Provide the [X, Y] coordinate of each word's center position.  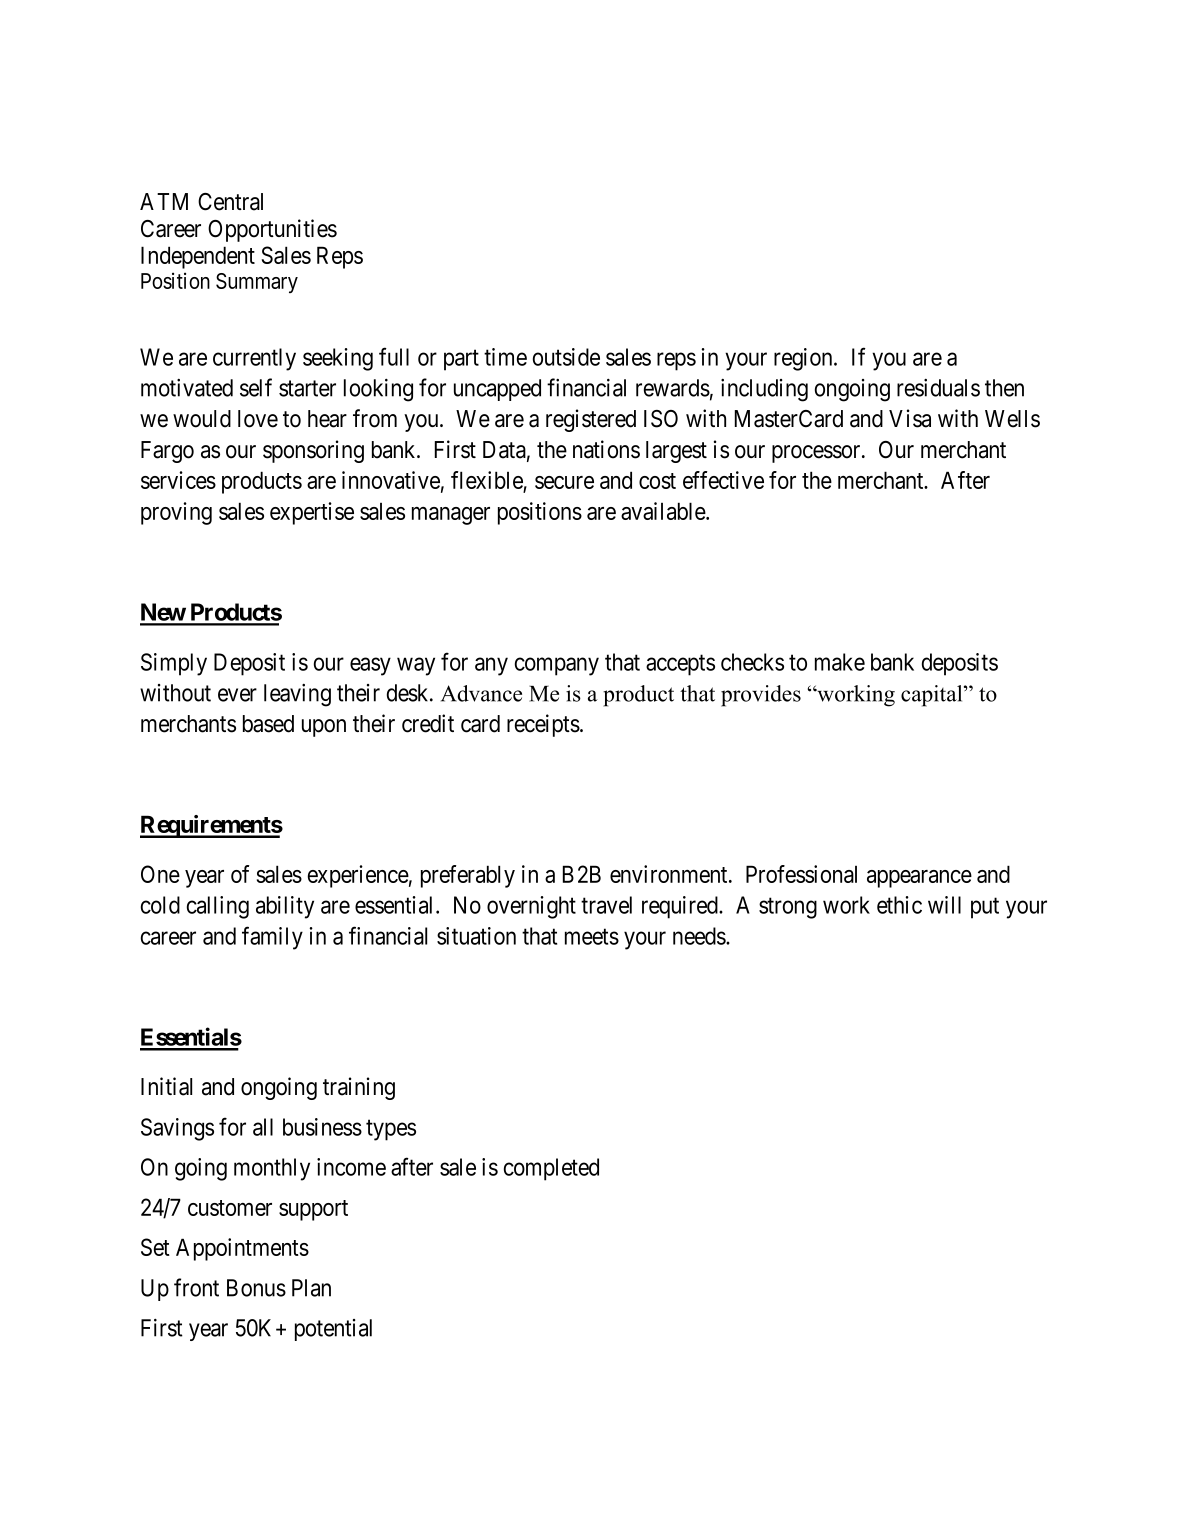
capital [933, 696]
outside [566, 357]
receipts [543, 725]
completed [551, 1169]
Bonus [256, 1288]
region [804, 359]
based [268, 724]
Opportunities [272, 230]
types [391, 1130]
